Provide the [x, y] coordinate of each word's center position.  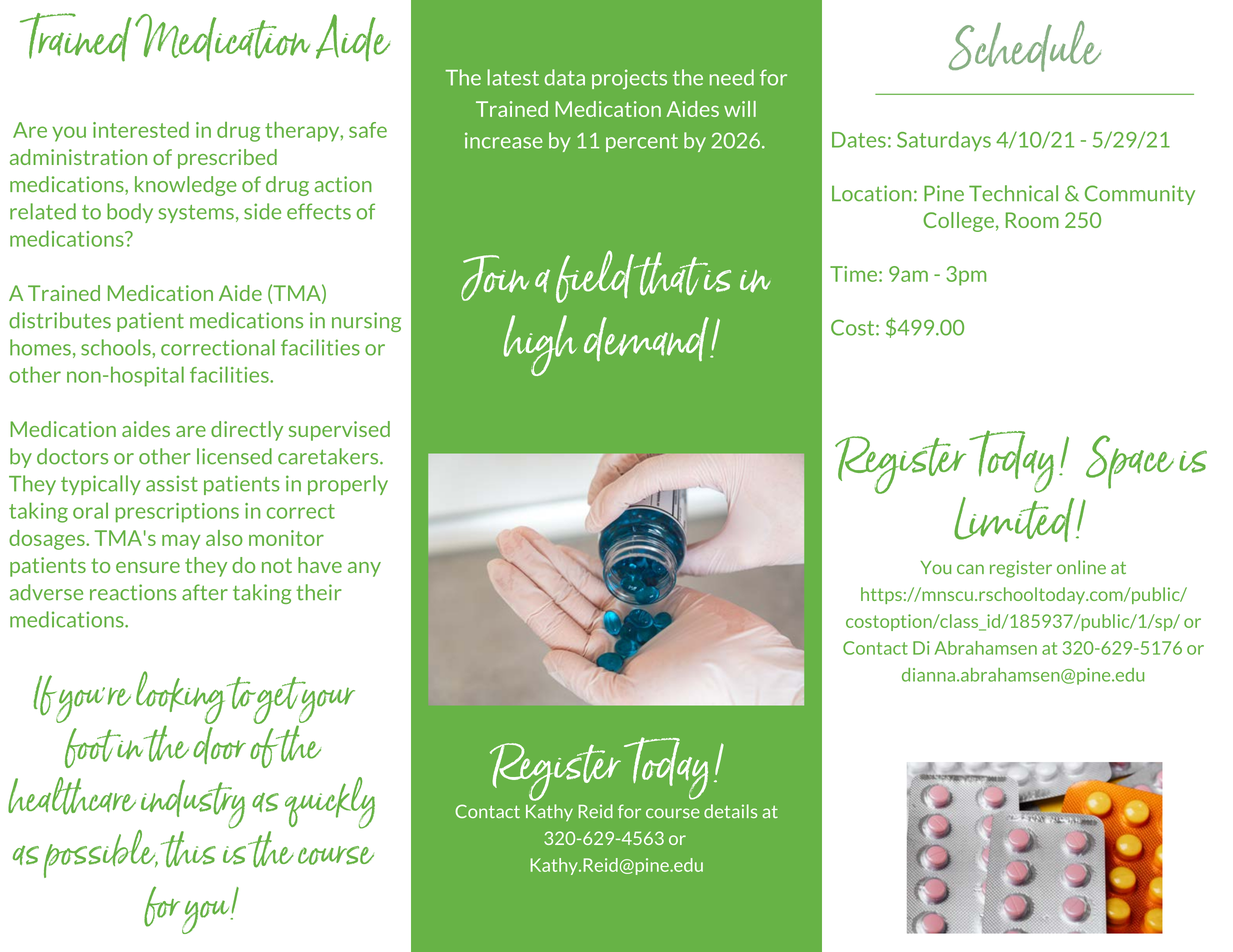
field [596, 276]
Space [1130, 462]
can [970, 569]
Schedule [1025, 46]
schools [117, 347]
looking [180, 699]
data [565, 77]
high [540, 345]
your [326, 705]
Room [1032, 220]
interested [141, 130]
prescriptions [177, 513]
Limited [1015, 519]
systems [196, 214]
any [364, 569]
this [188, 849]
